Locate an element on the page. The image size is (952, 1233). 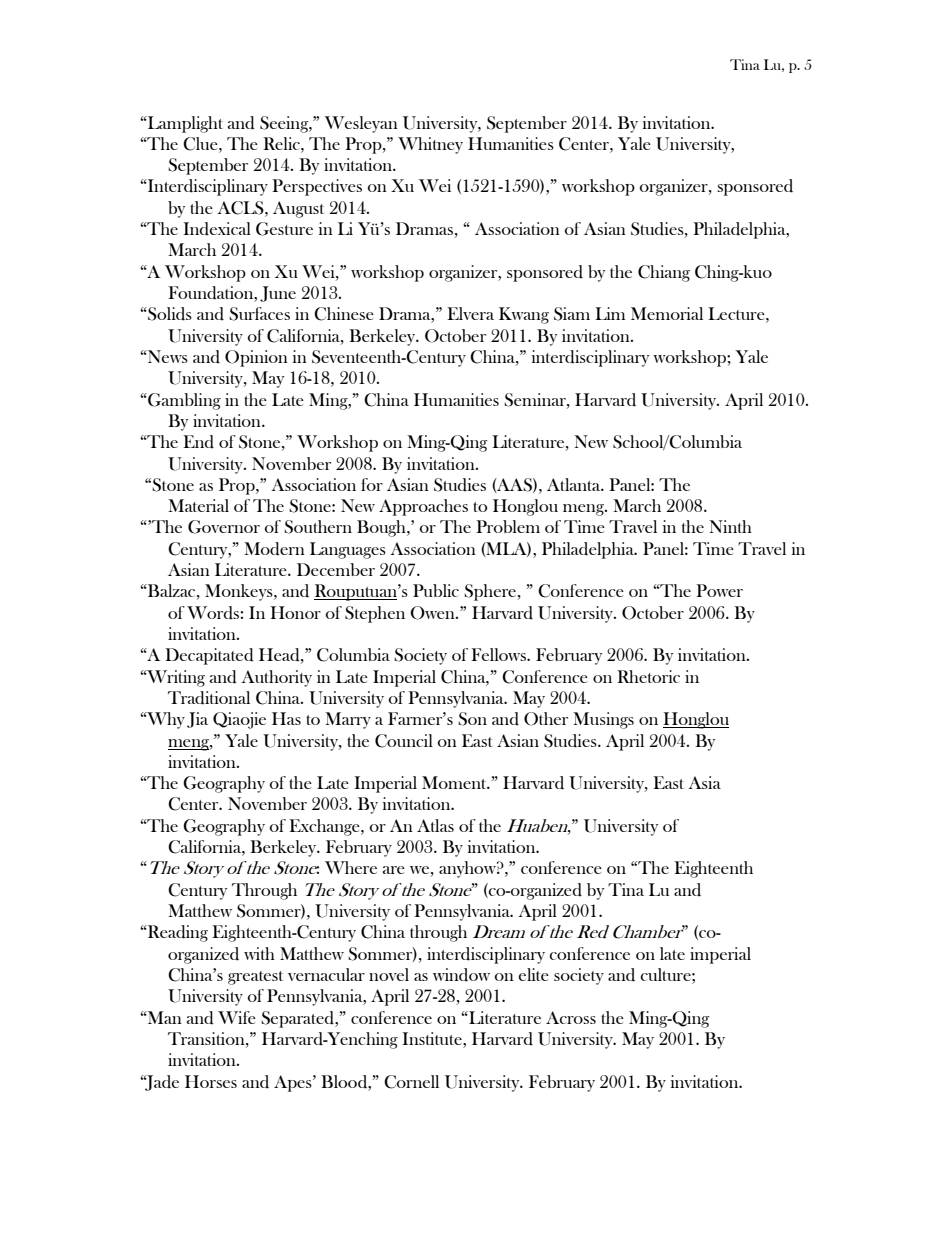
Relic is located at coordinates (282, 143).
